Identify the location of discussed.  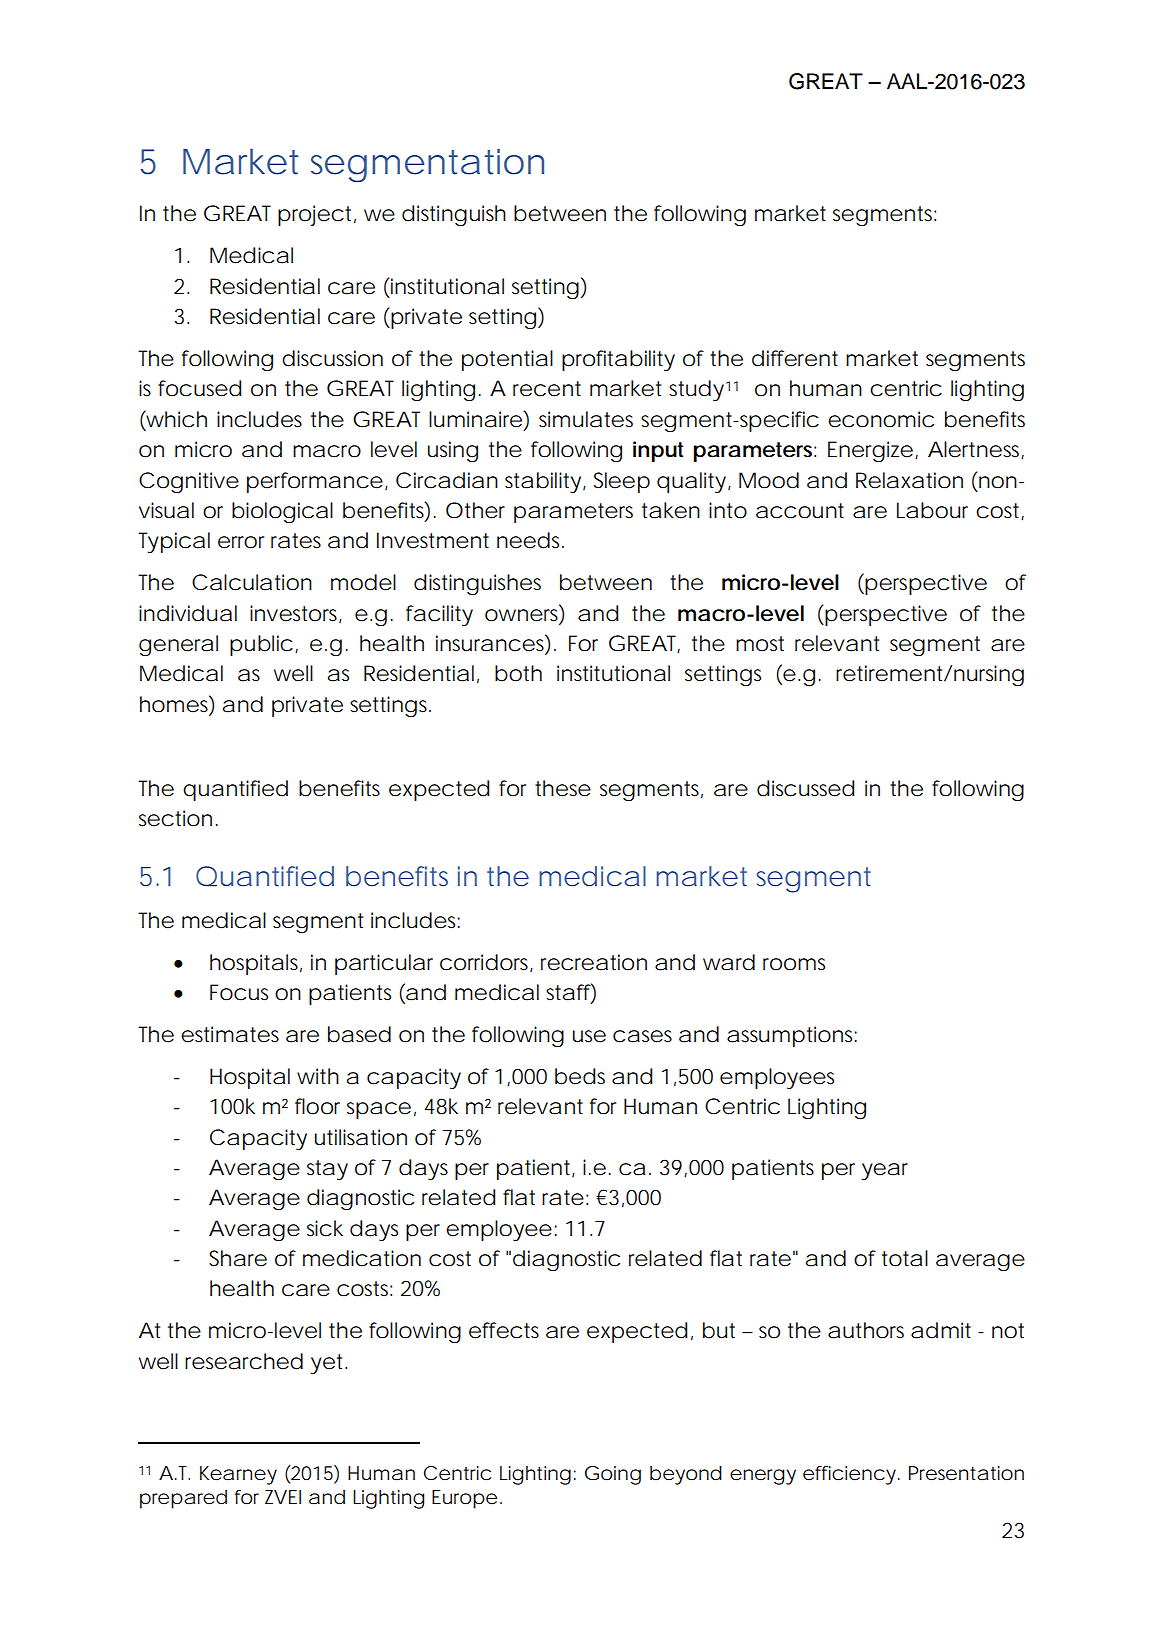
(805, 788).
